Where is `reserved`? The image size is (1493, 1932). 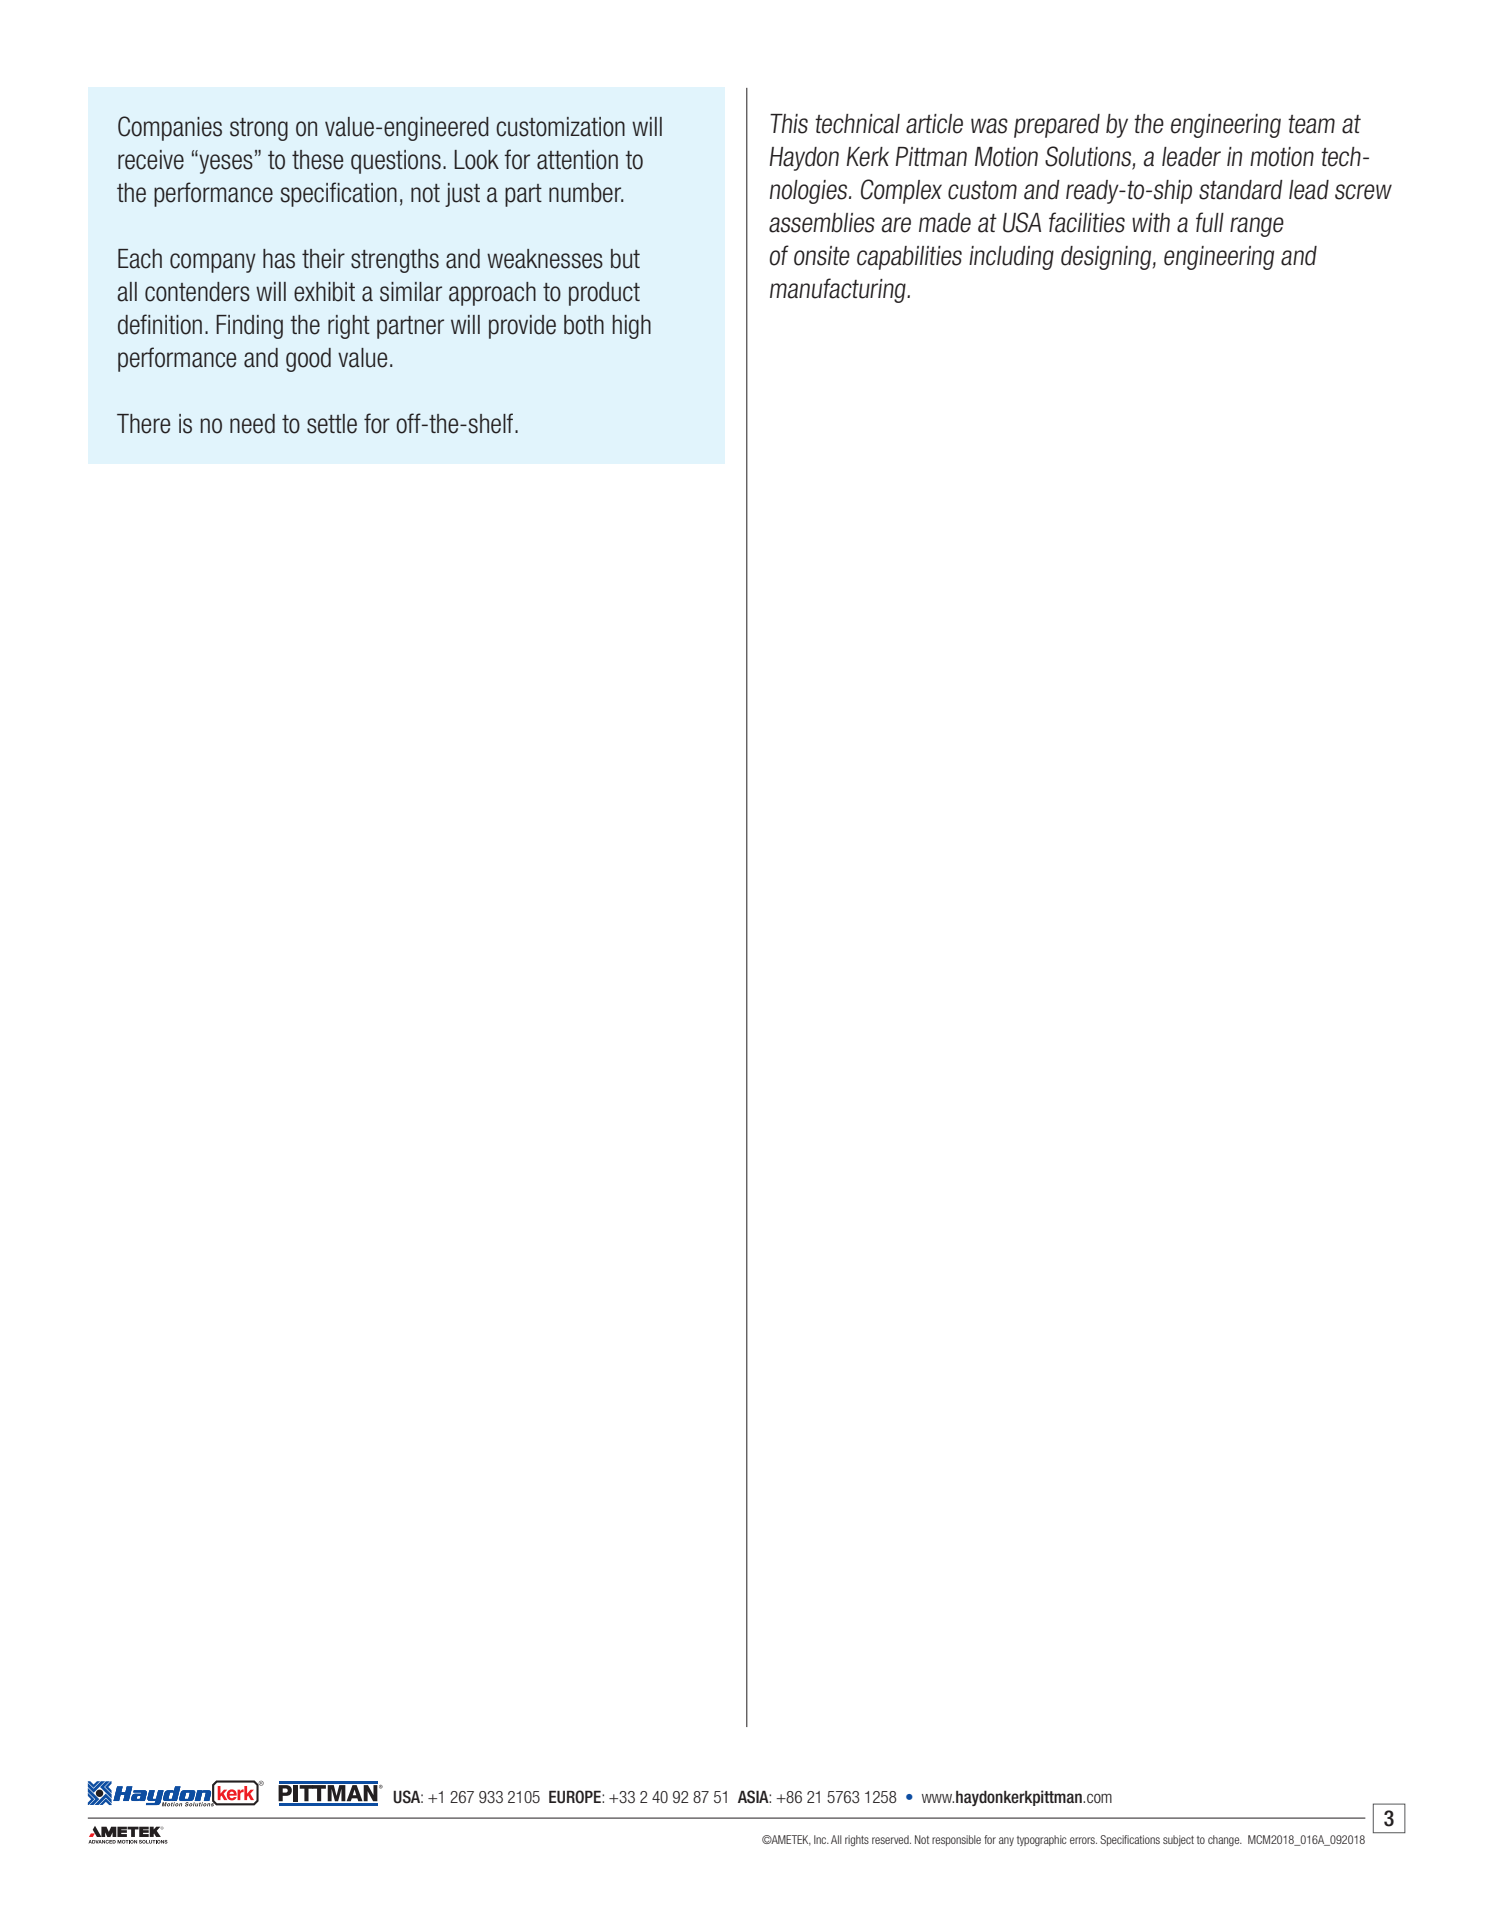
reserved is located at coordinates (891, 1839).
